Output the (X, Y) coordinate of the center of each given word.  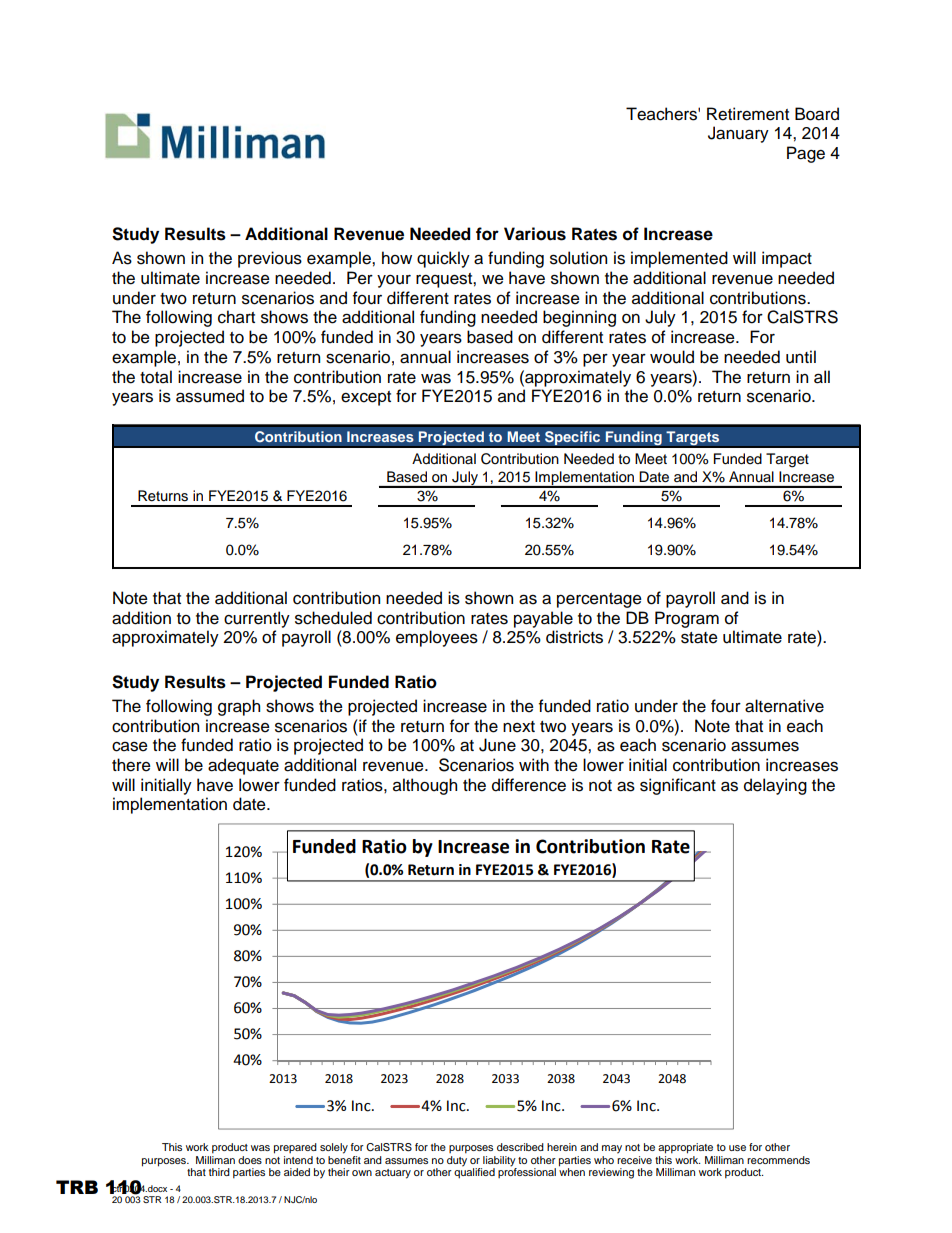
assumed (210, 396)
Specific (572, 438)
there (131, 765)
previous (270, 259)
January (738, 134)
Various (535, 234)
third (219, 1172)
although (425, 786)
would (672, 357)
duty (457, 1161)
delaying (775, 786)
